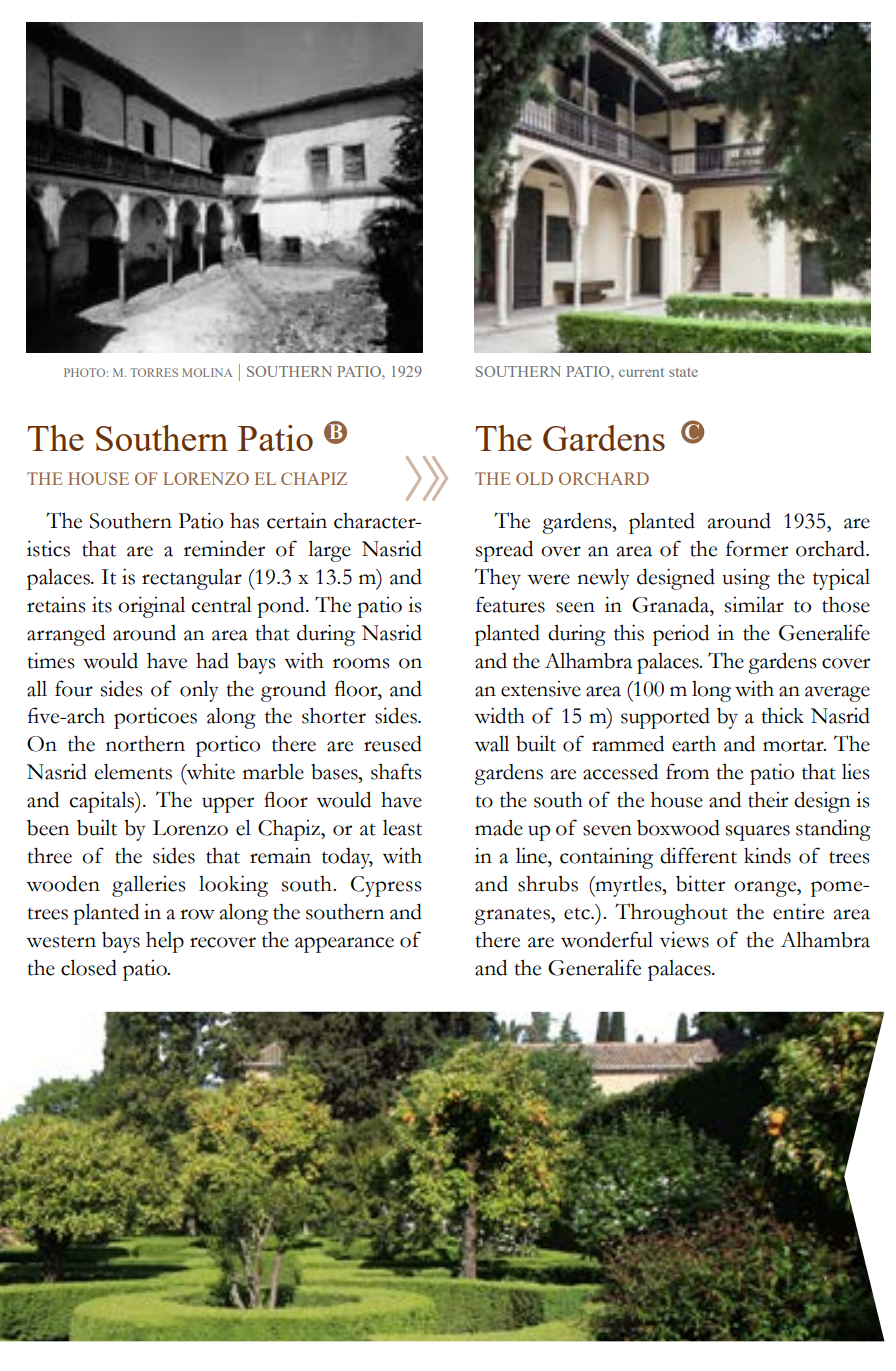 The height and width of the page is (1371, 896). Describe the element at coordinates (228, 805) in the page. I see `upper` at that location.
